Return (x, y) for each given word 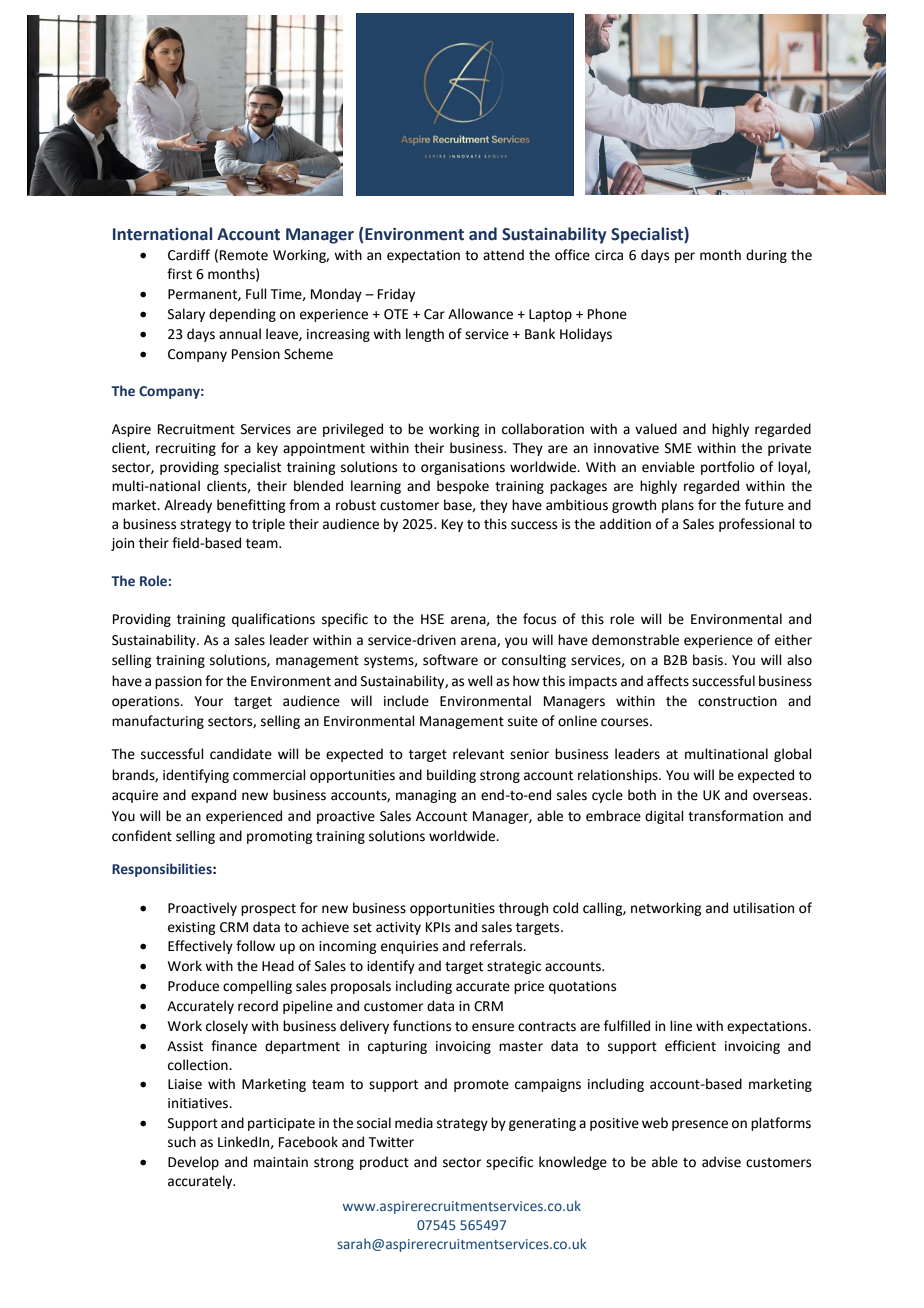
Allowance (480, 314)
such (182, 1142)
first (179, 274)
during (766, 256)
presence (700, 1125)
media (414, 1123)
